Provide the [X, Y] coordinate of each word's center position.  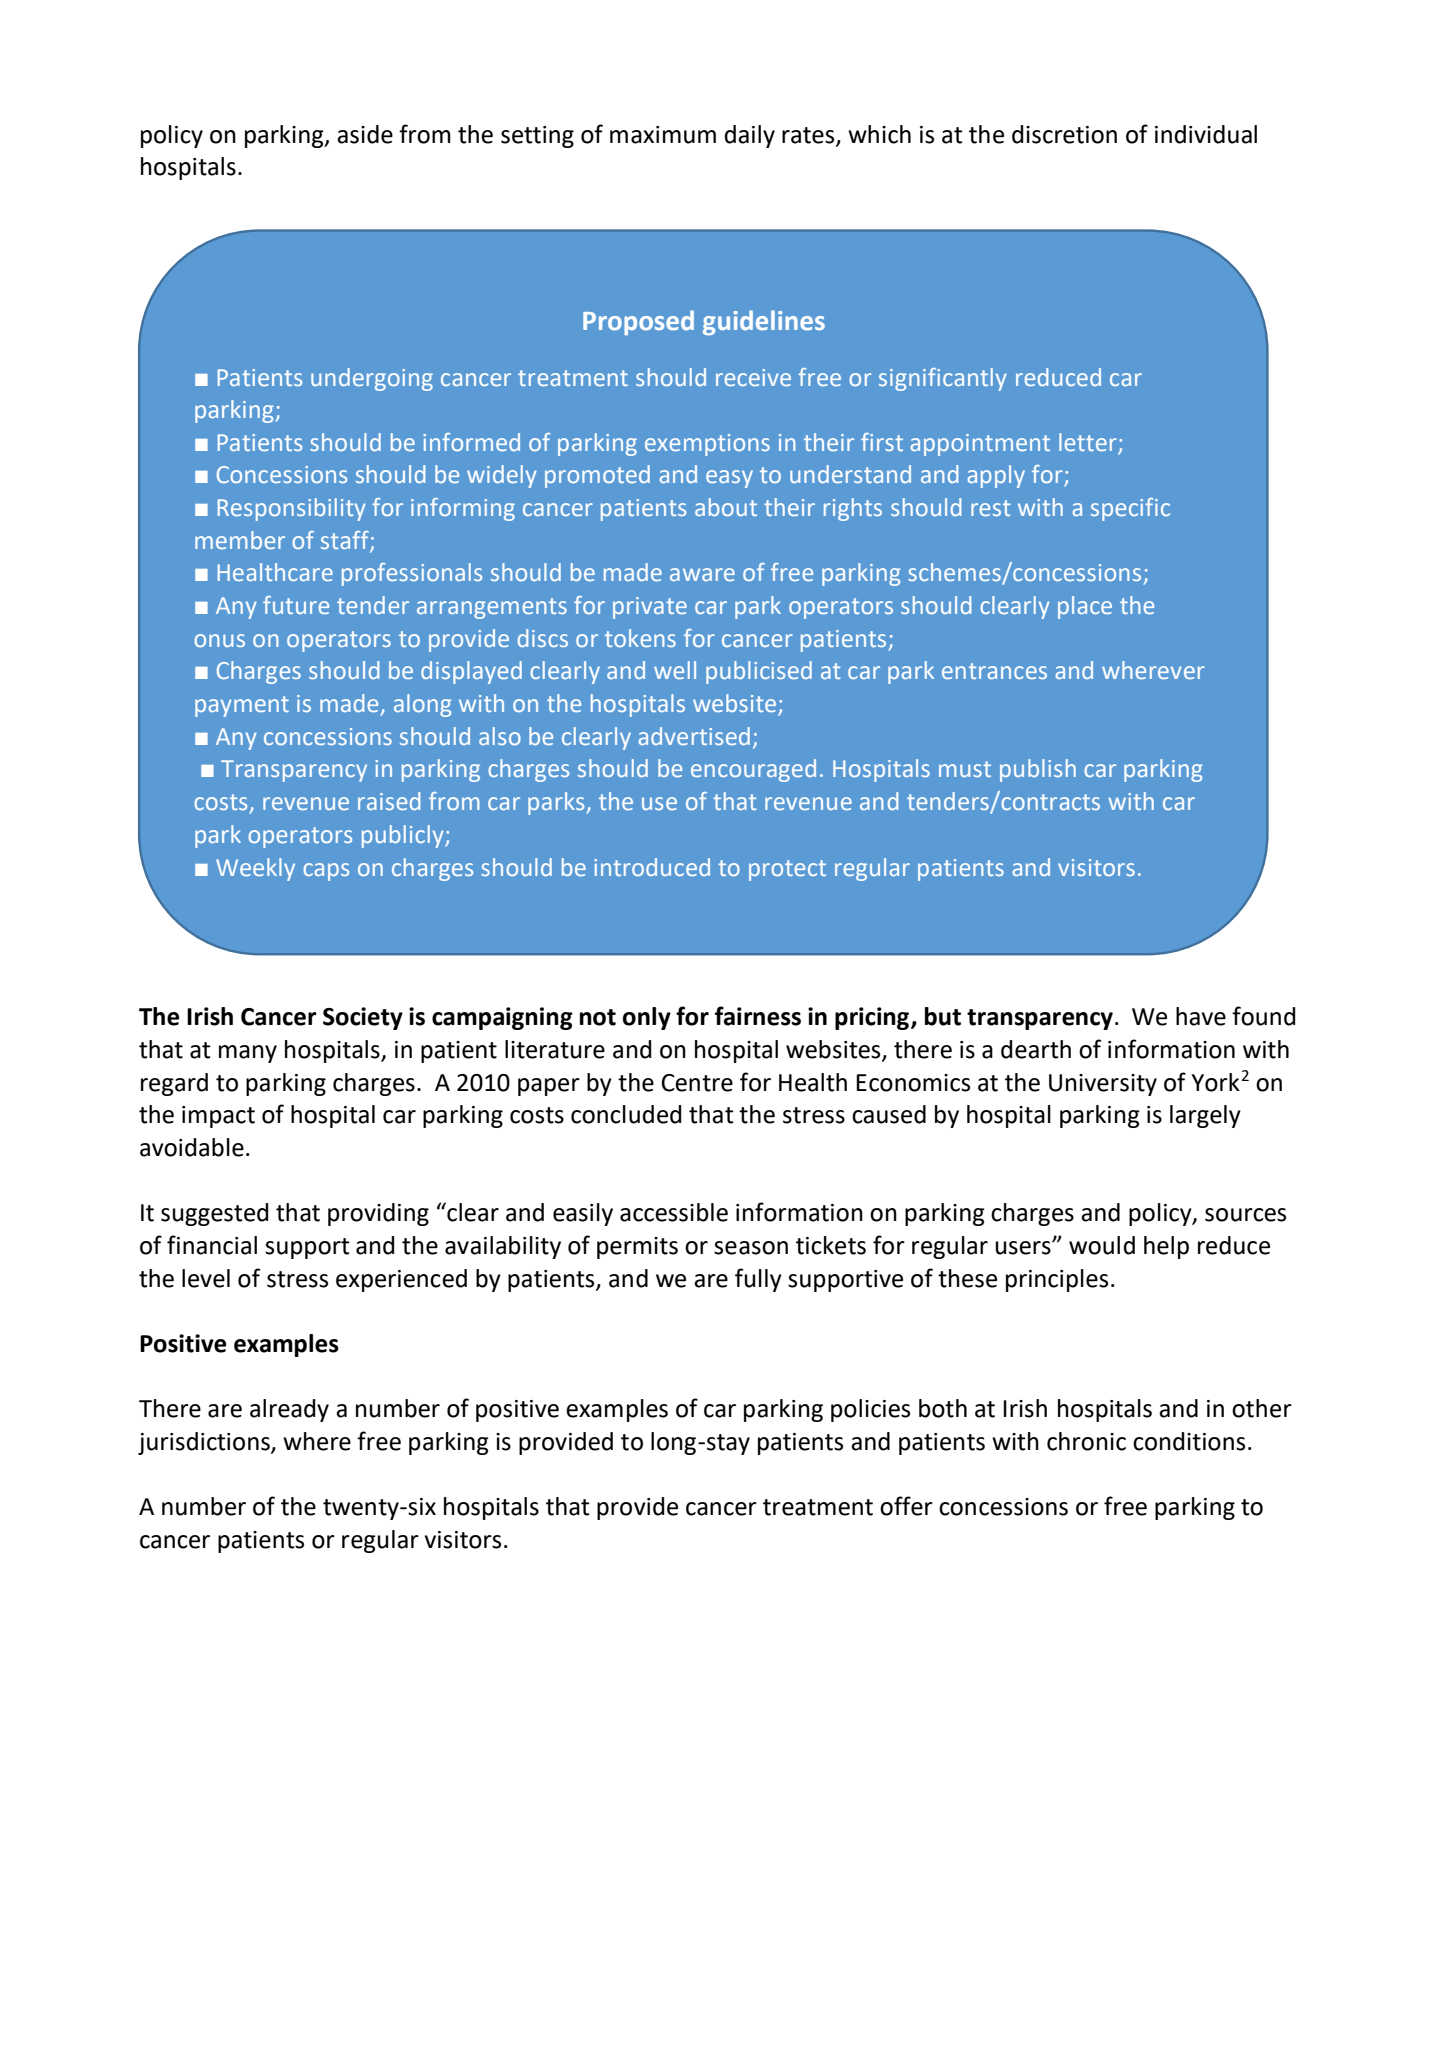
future [296, 605]
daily [750, 136]
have [1201, 1016]
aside [365, 134]
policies [870, 1410]
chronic [1086, 1441]
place [1085, 607]
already [289, 1410]
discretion [1064, 134]
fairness [758, 1016]
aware [702, 574]
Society [363, 1018]
